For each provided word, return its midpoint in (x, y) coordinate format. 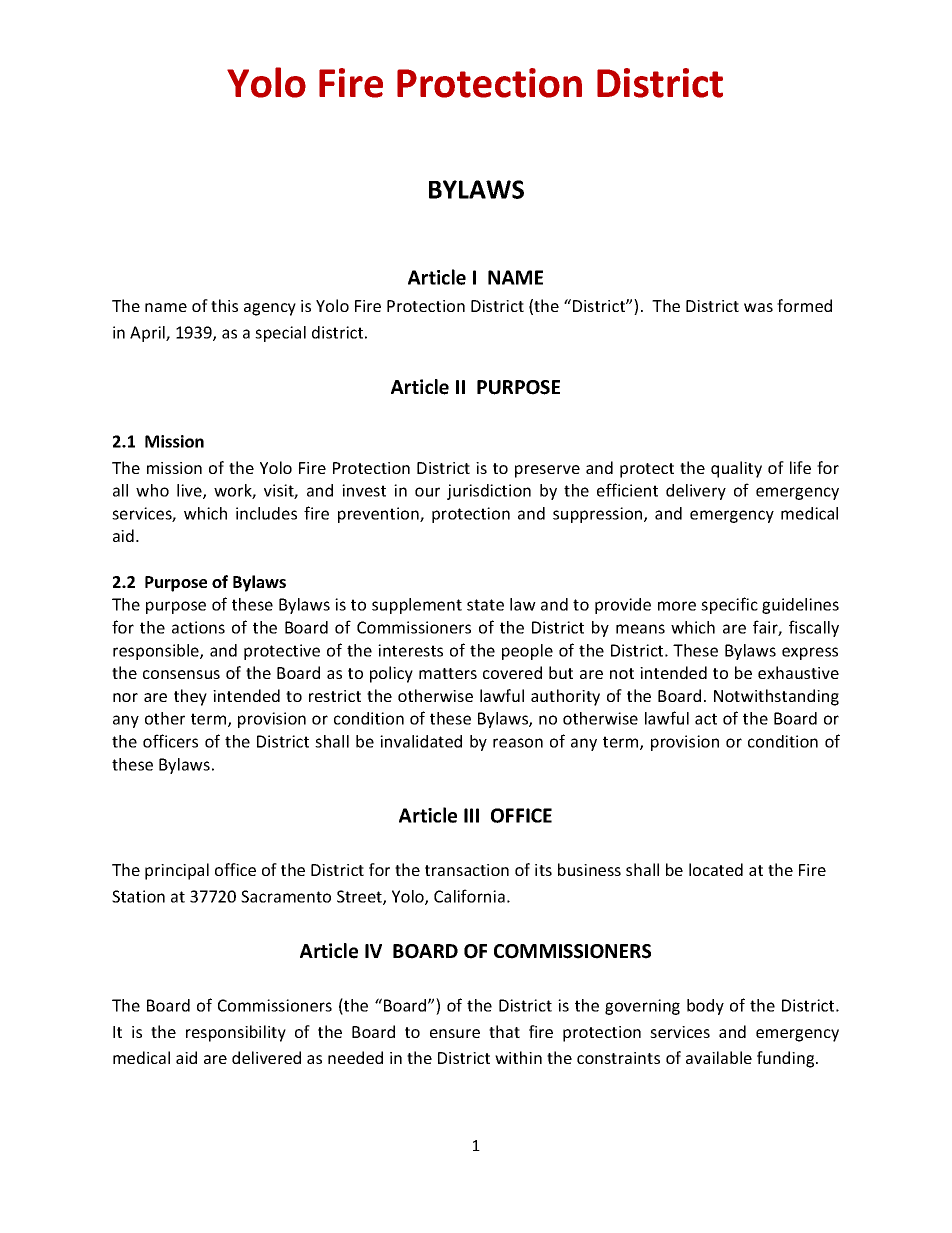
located (716, 869)
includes (266, 513)
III (471, 815)
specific (729, 605)
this (224, 305)
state (485, 605)
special (280, 334)
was (758, 307)
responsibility (236, 1033)
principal (177, 871)
